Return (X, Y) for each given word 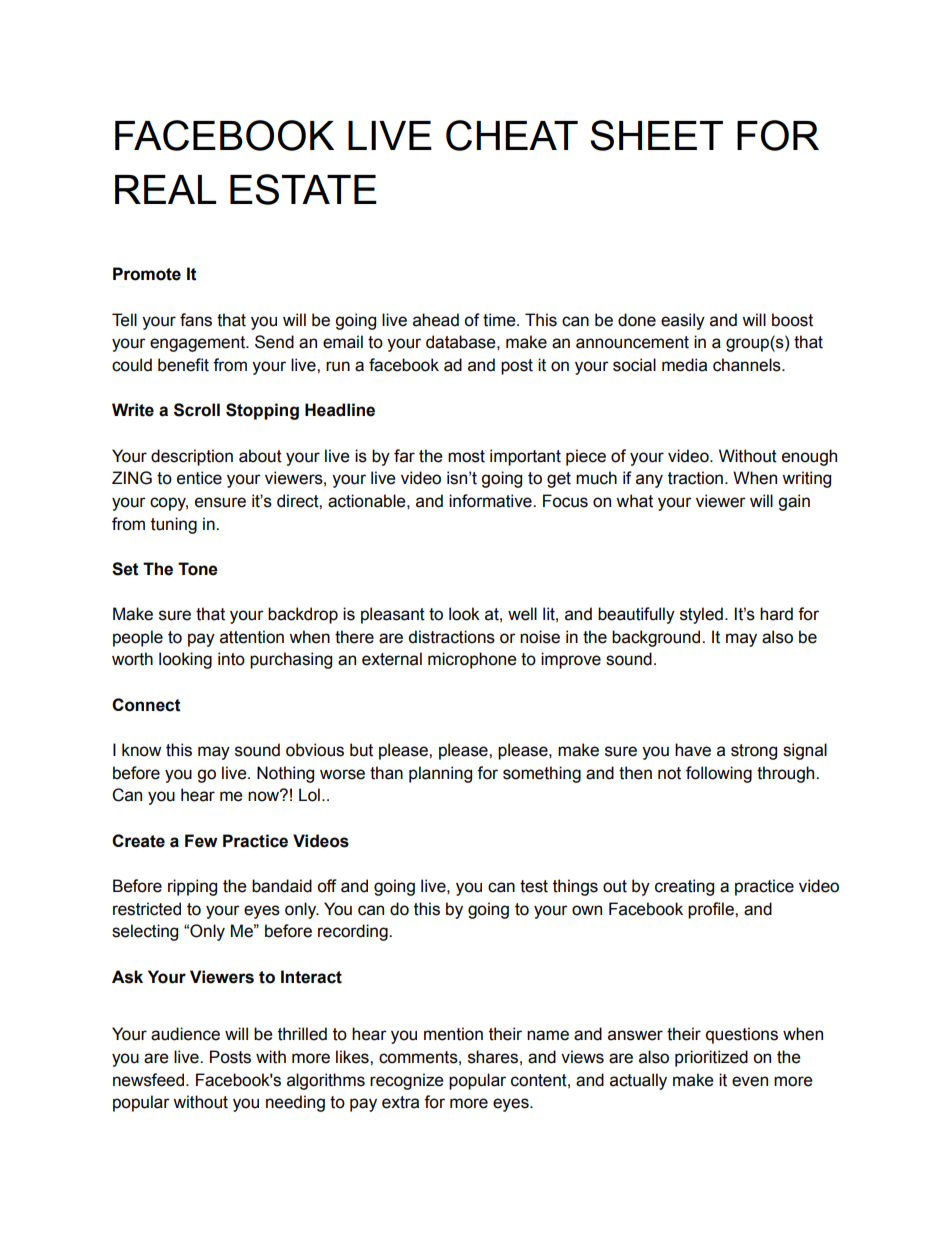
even (750, 1081)
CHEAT (512, 135)
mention (453, 1034)
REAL (165, 189)
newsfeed (148, 1080)
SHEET (656, 135)
